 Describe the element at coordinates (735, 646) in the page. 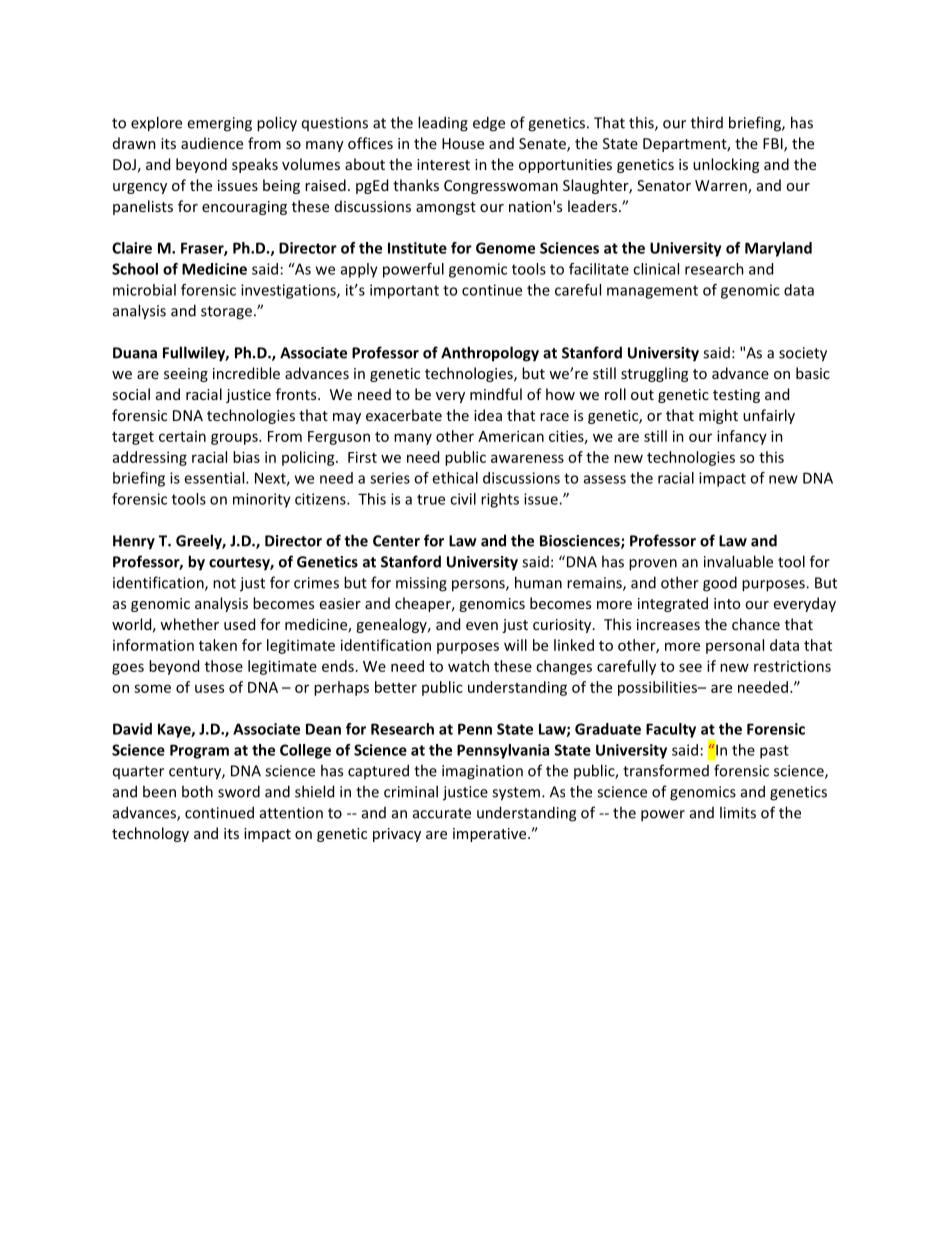

I see `personal` at that location.
